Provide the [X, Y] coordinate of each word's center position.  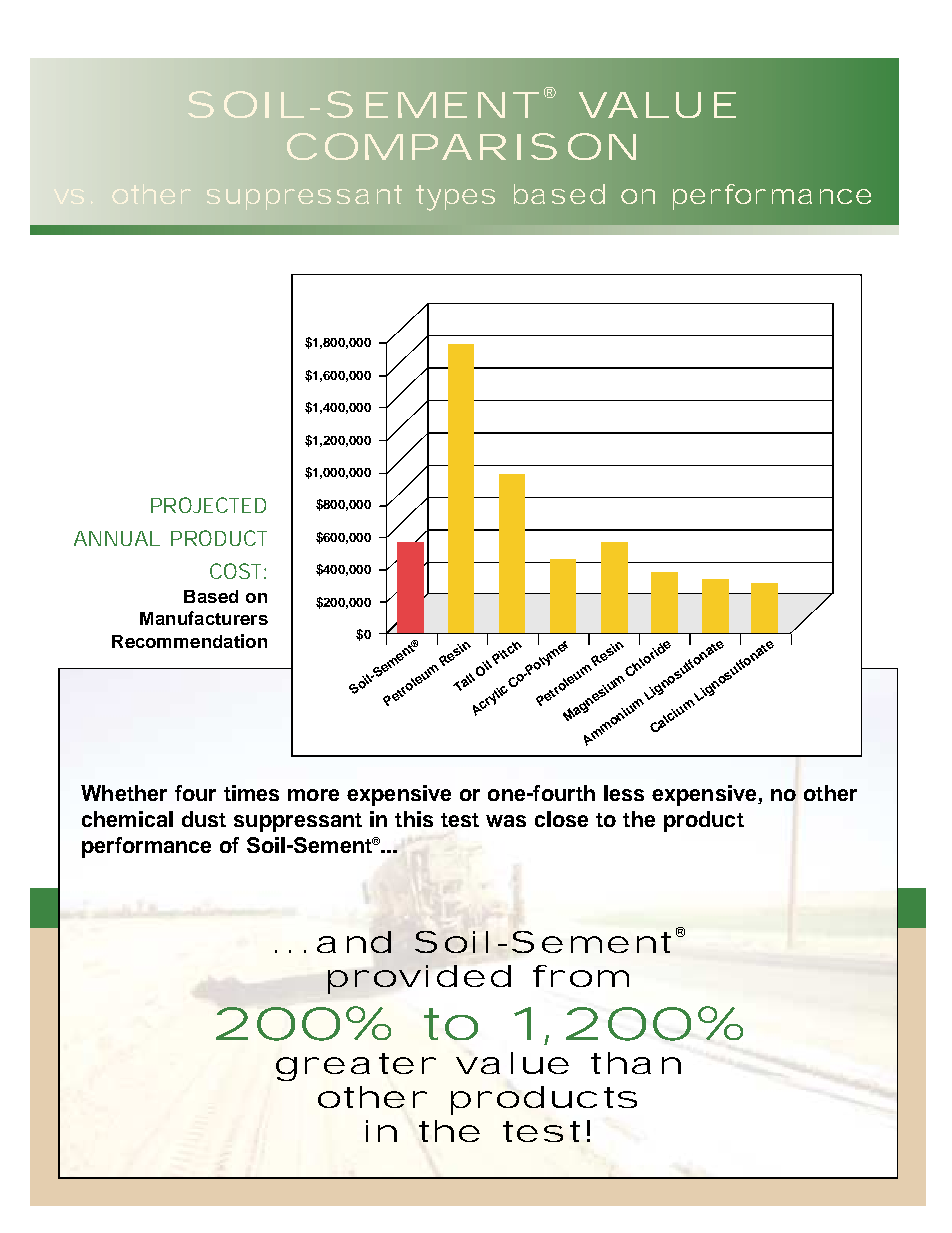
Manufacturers [204, 618]
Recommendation [189, 641]
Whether [124, 793]
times [251, 793]
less [624, 793]
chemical [127, 819]
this [414, 819]
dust [204, 819]
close [561, 819]
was [506, 821]
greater [354, 1067]
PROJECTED [208, 505]
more [313, 795]
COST [235, 571]
